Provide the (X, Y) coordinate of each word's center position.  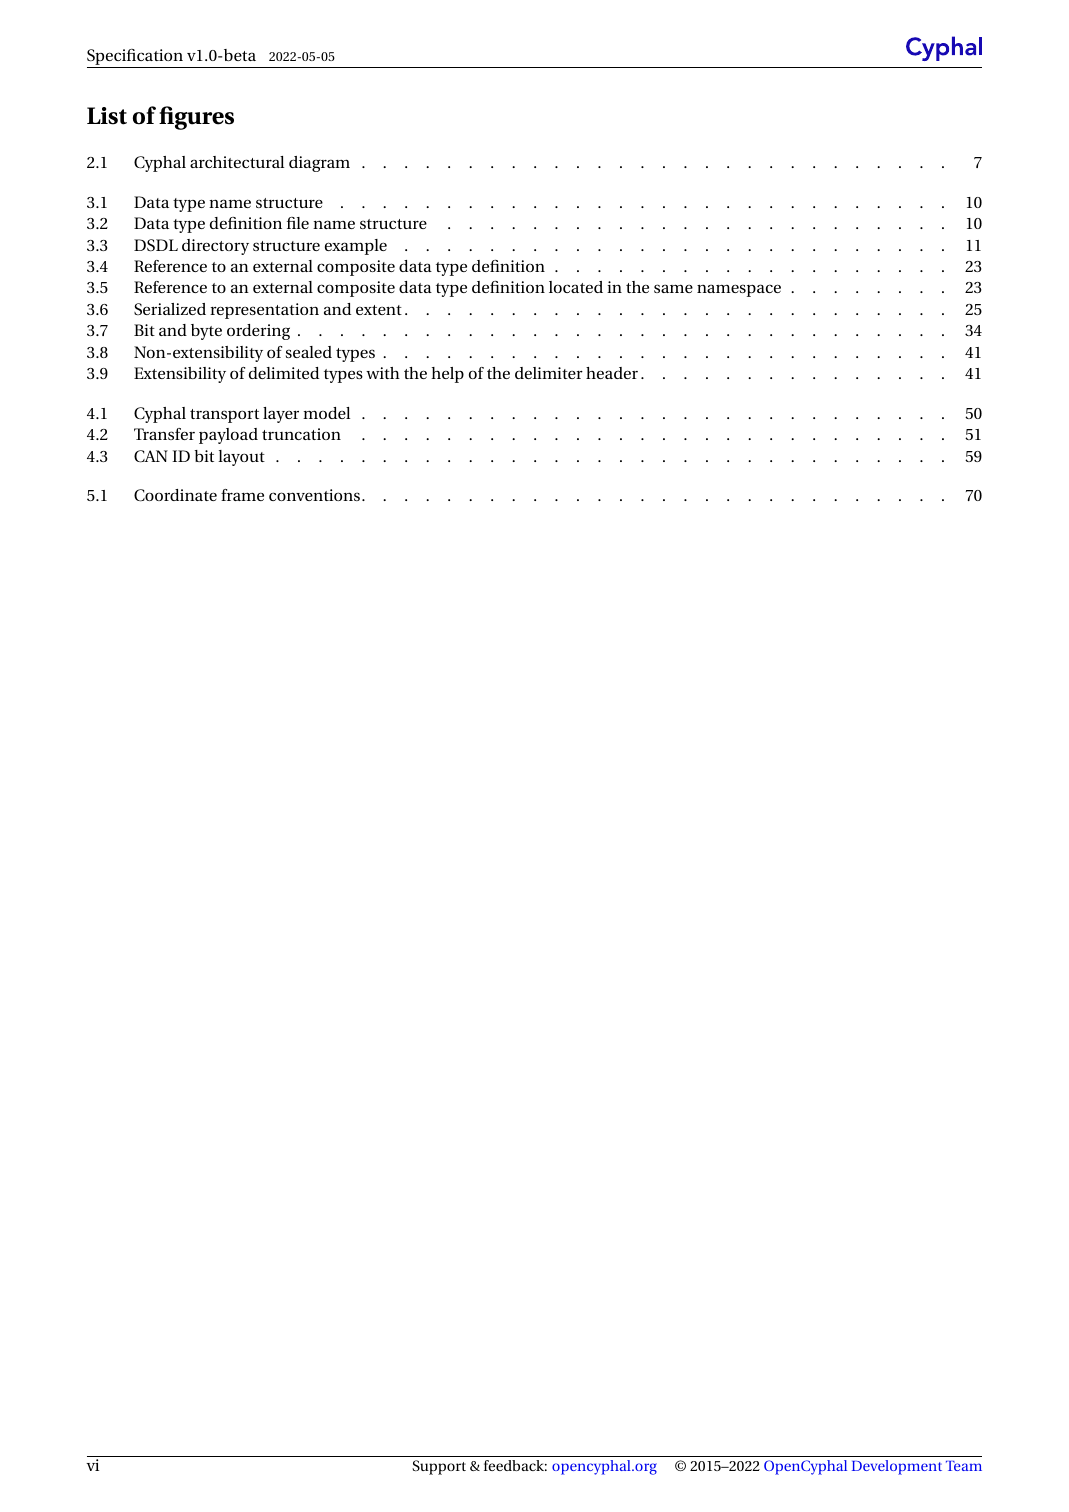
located (576, 287)
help (447, 375)
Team (964, 1466)
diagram (319, 164)
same (673, 288)
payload (228, 436)
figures (196, 118)
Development (897, 1467)
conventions (314, 495)
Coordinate (175, 495)
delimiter (549, 373)
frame (242, 495)
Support (439, 1467)
